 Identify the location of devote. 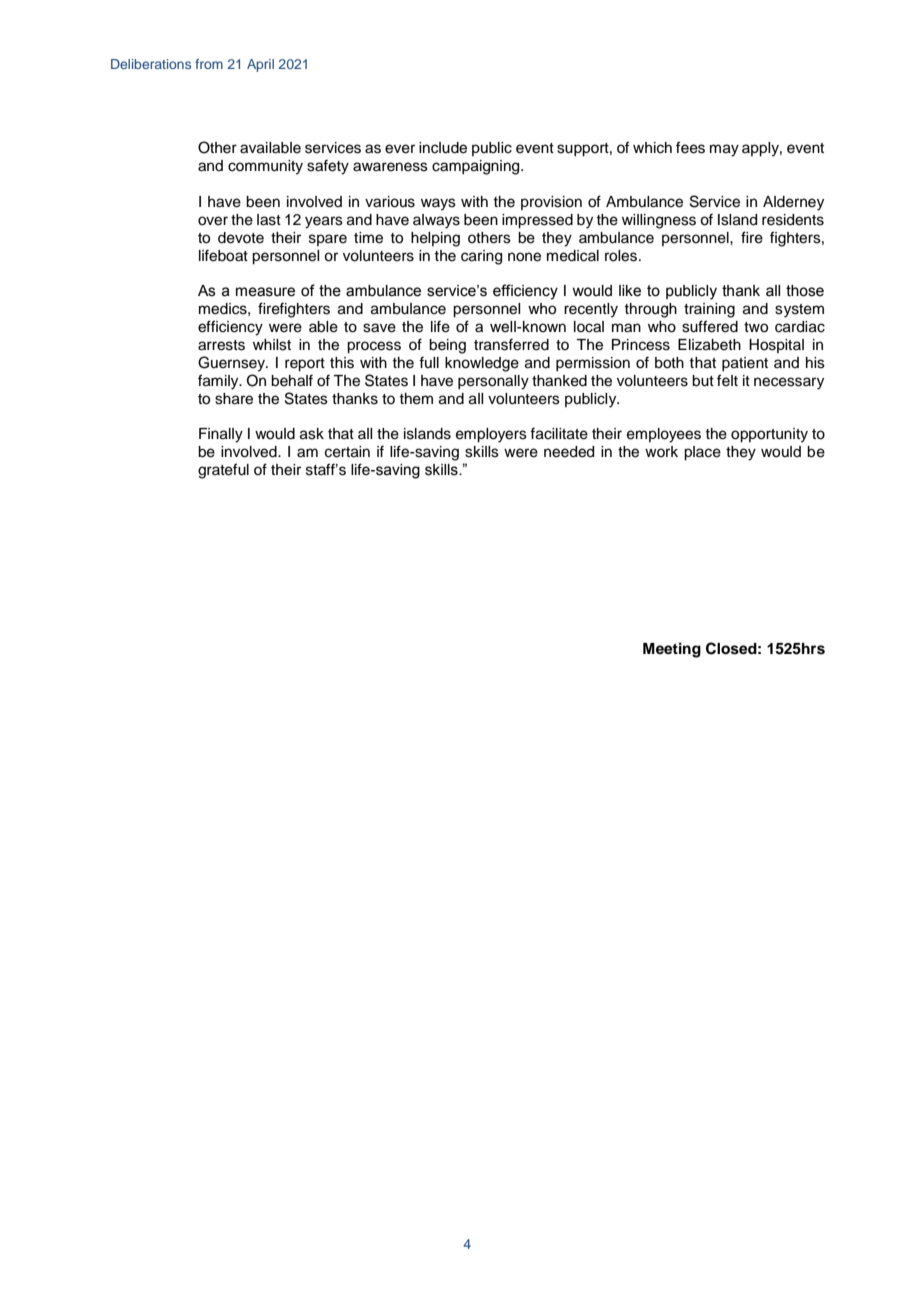
(241, 238).
